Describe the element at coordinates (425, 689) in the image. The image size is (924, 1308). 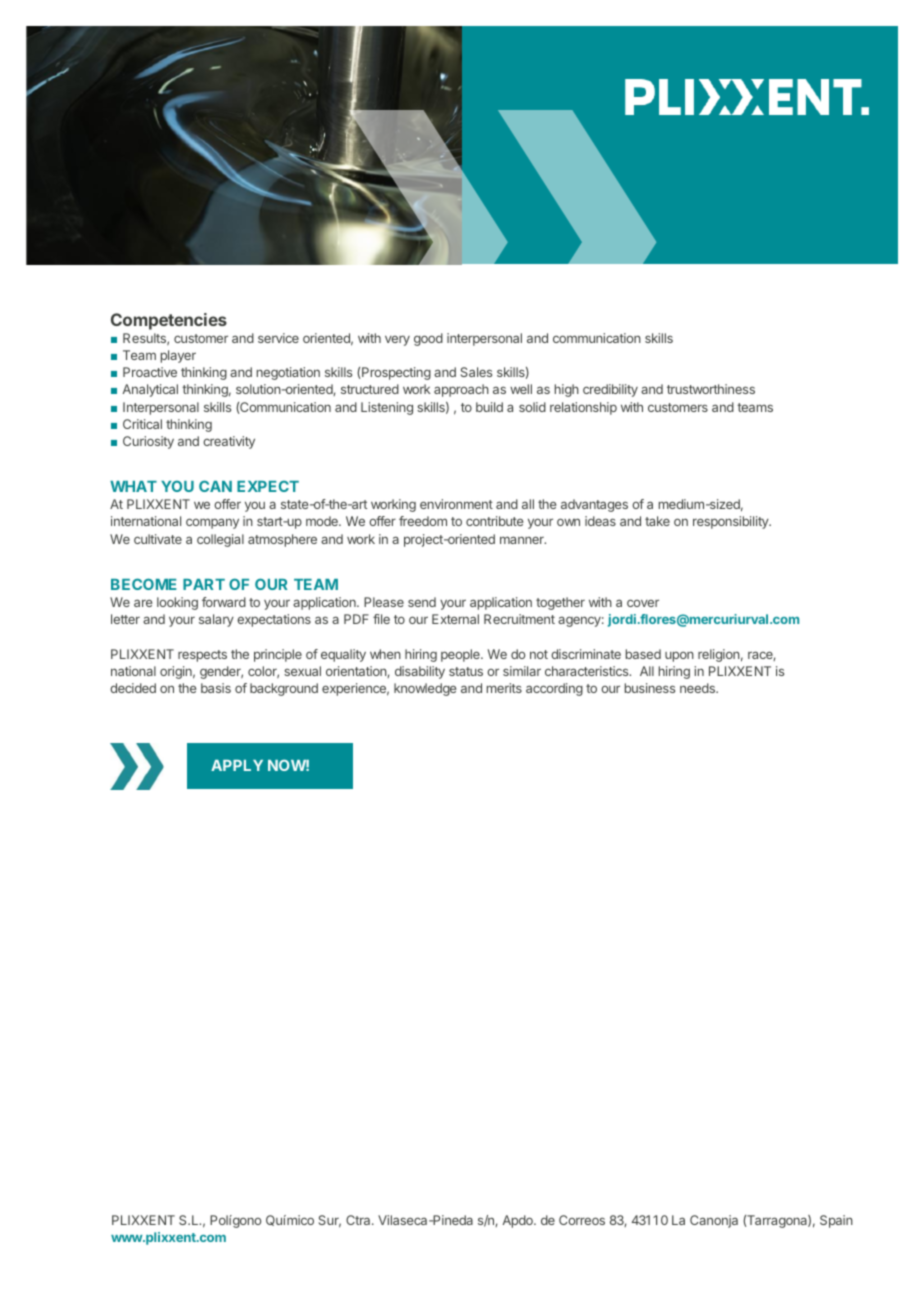
I see `knowledge` at that location.
